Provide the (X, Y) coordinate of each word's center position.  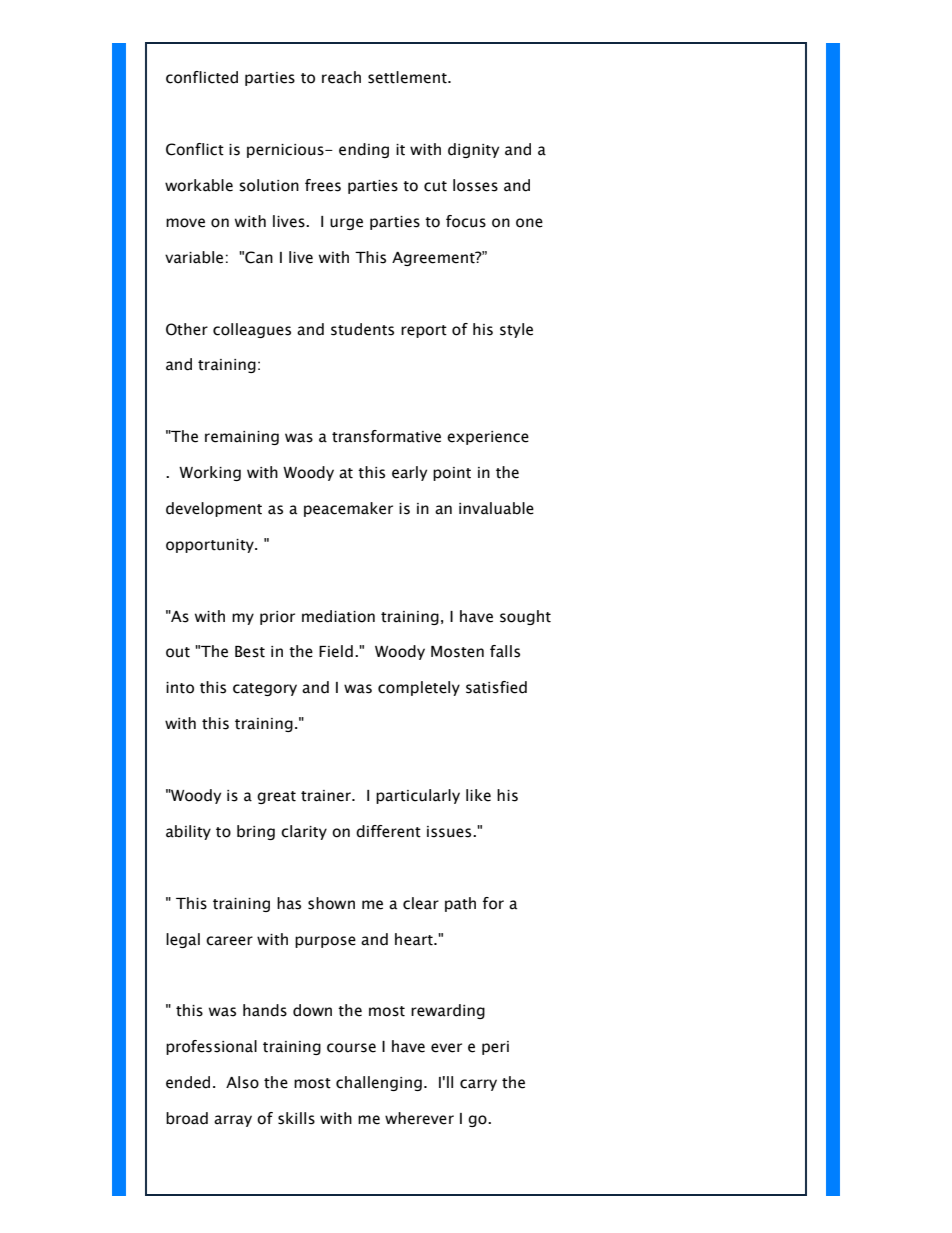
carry (478, 1085)
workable (199, 185)
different (388, 831)
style (516, 330)
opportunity (211, 546)
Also (242, 1082)
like (478, 795)
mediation (338, 616)
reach (341, 77)
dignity (473, 150)
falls (505, 651)
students (362, 329)
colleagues (252, 330)
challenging (379, 1083)
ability (188, 832)
